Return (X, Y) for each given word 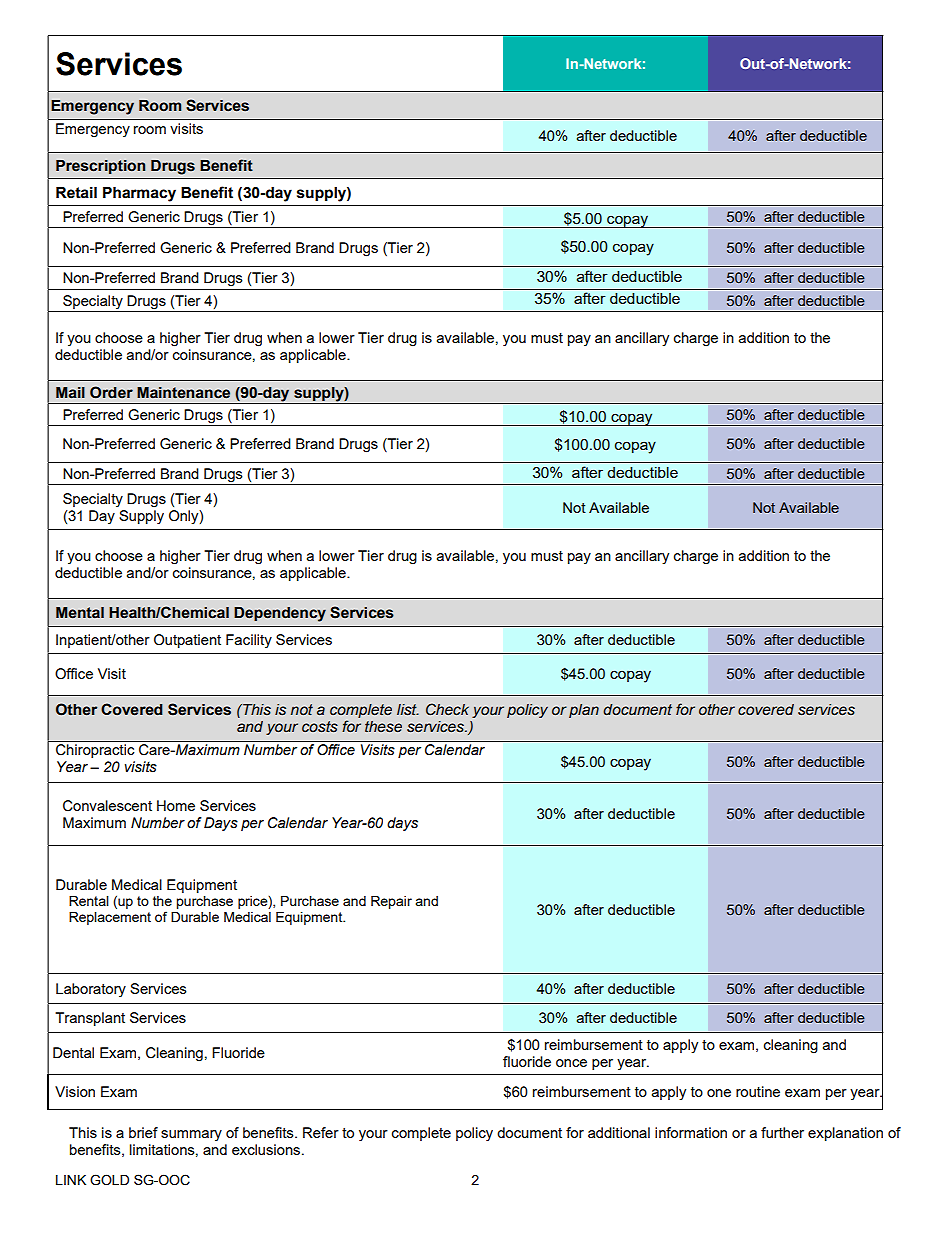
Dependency (280, 614)
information (691, 1132)
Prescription (100, 167)
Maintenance (183, 393)
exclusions (267, 1149)
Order (111, 392)
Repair (391, 902)
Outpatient (187, 641)
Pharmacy (139, 194)
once (571, 1063)
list (408, 710)
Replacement (110, 918)
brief (143, 1132)
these (383, 727)
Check (447, 709)
